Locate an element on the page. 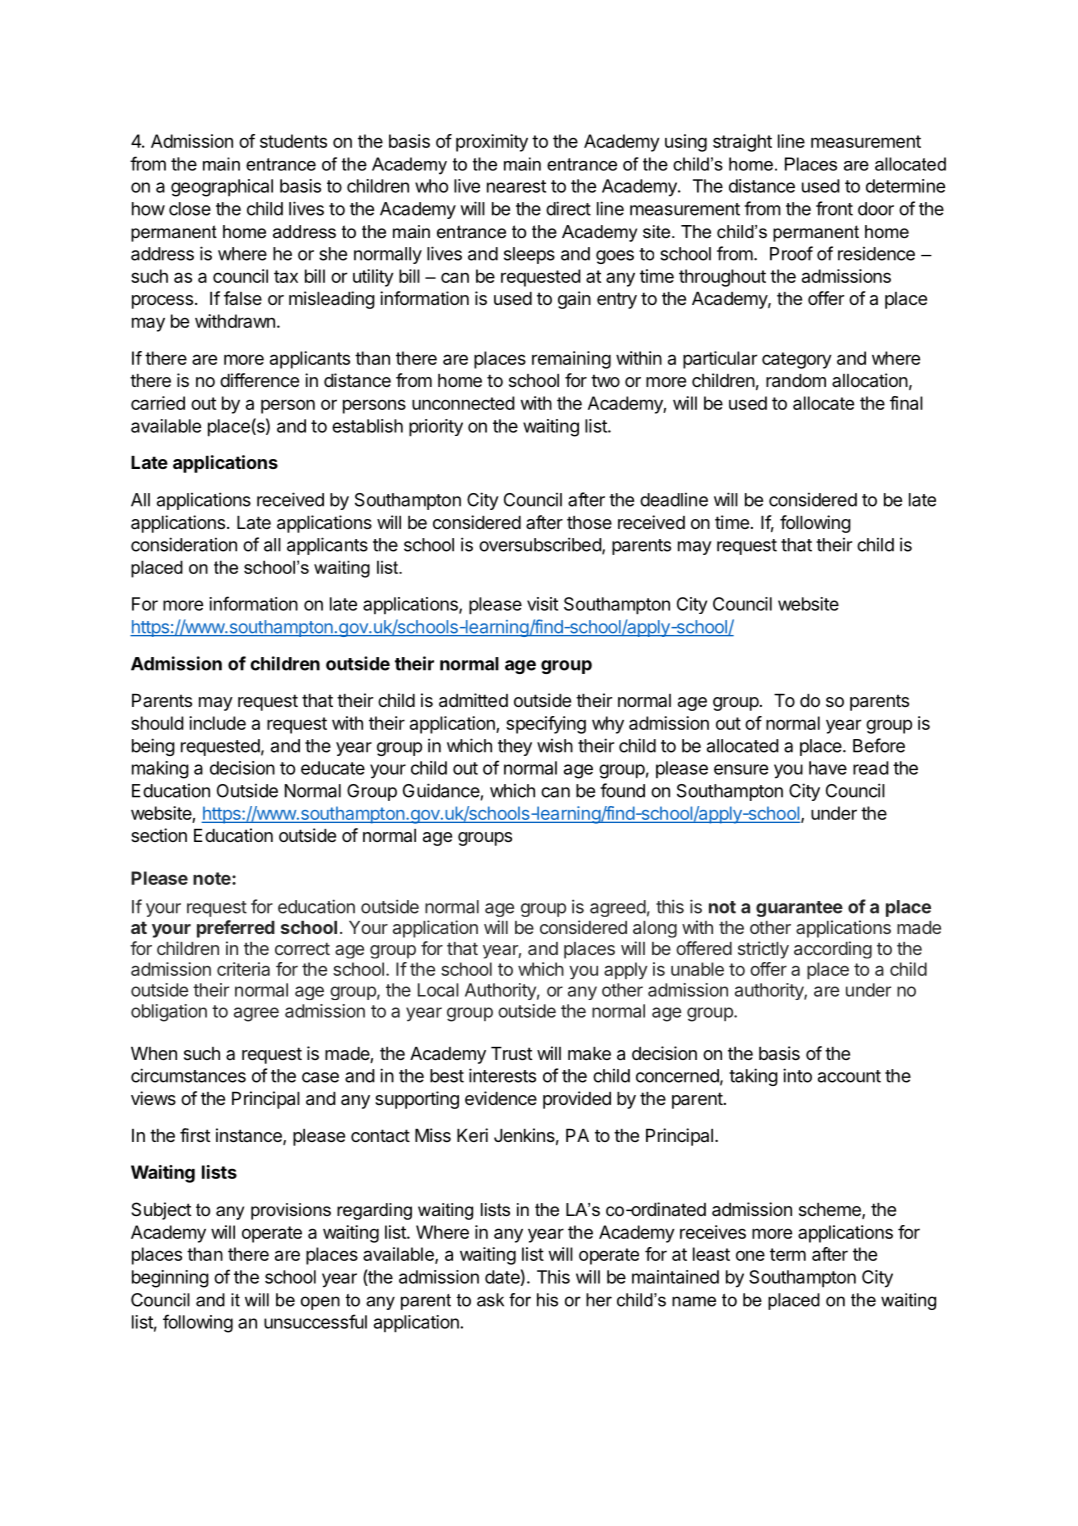  beginning is located at coordinates (170, 1279).
